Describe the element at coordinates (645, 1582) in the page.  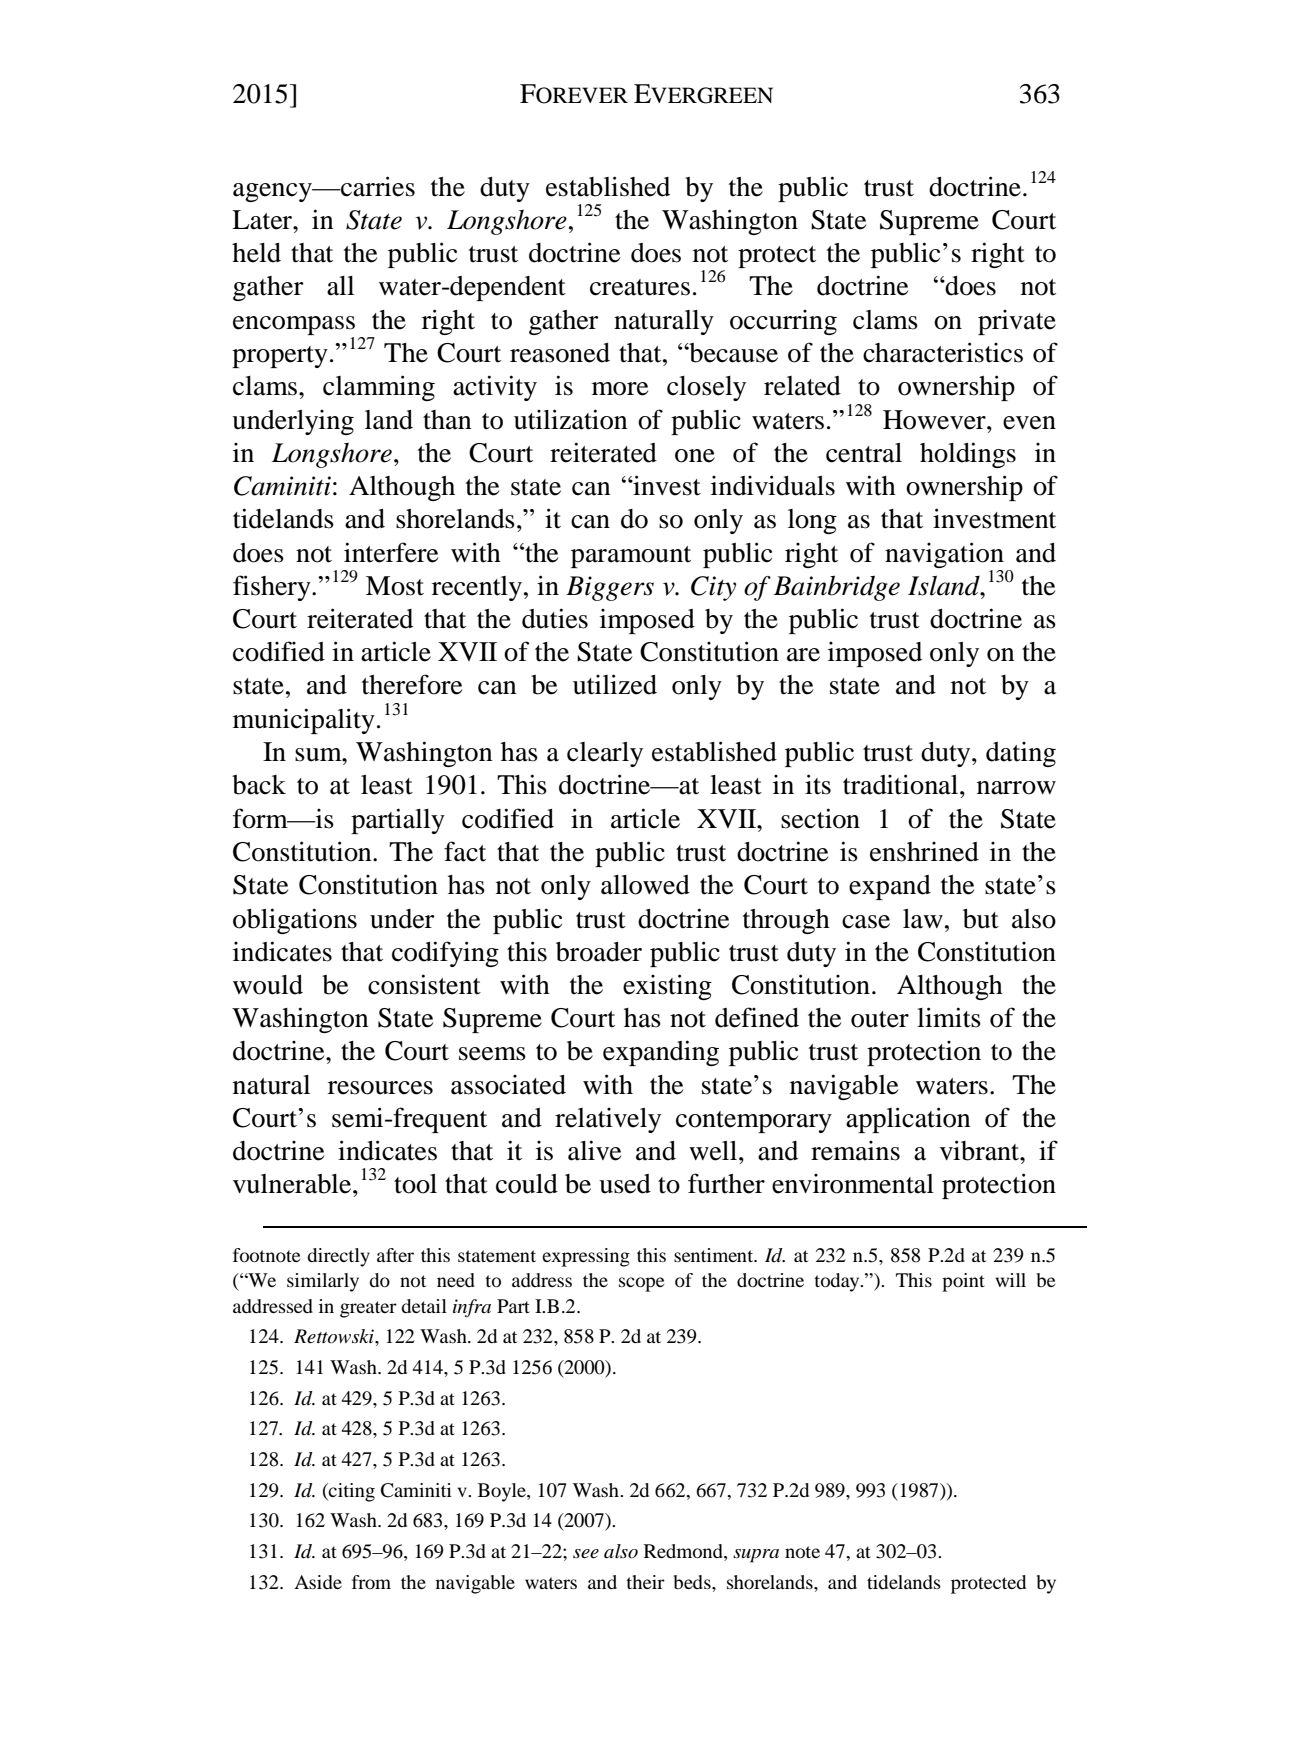
I see `their` at that location.
